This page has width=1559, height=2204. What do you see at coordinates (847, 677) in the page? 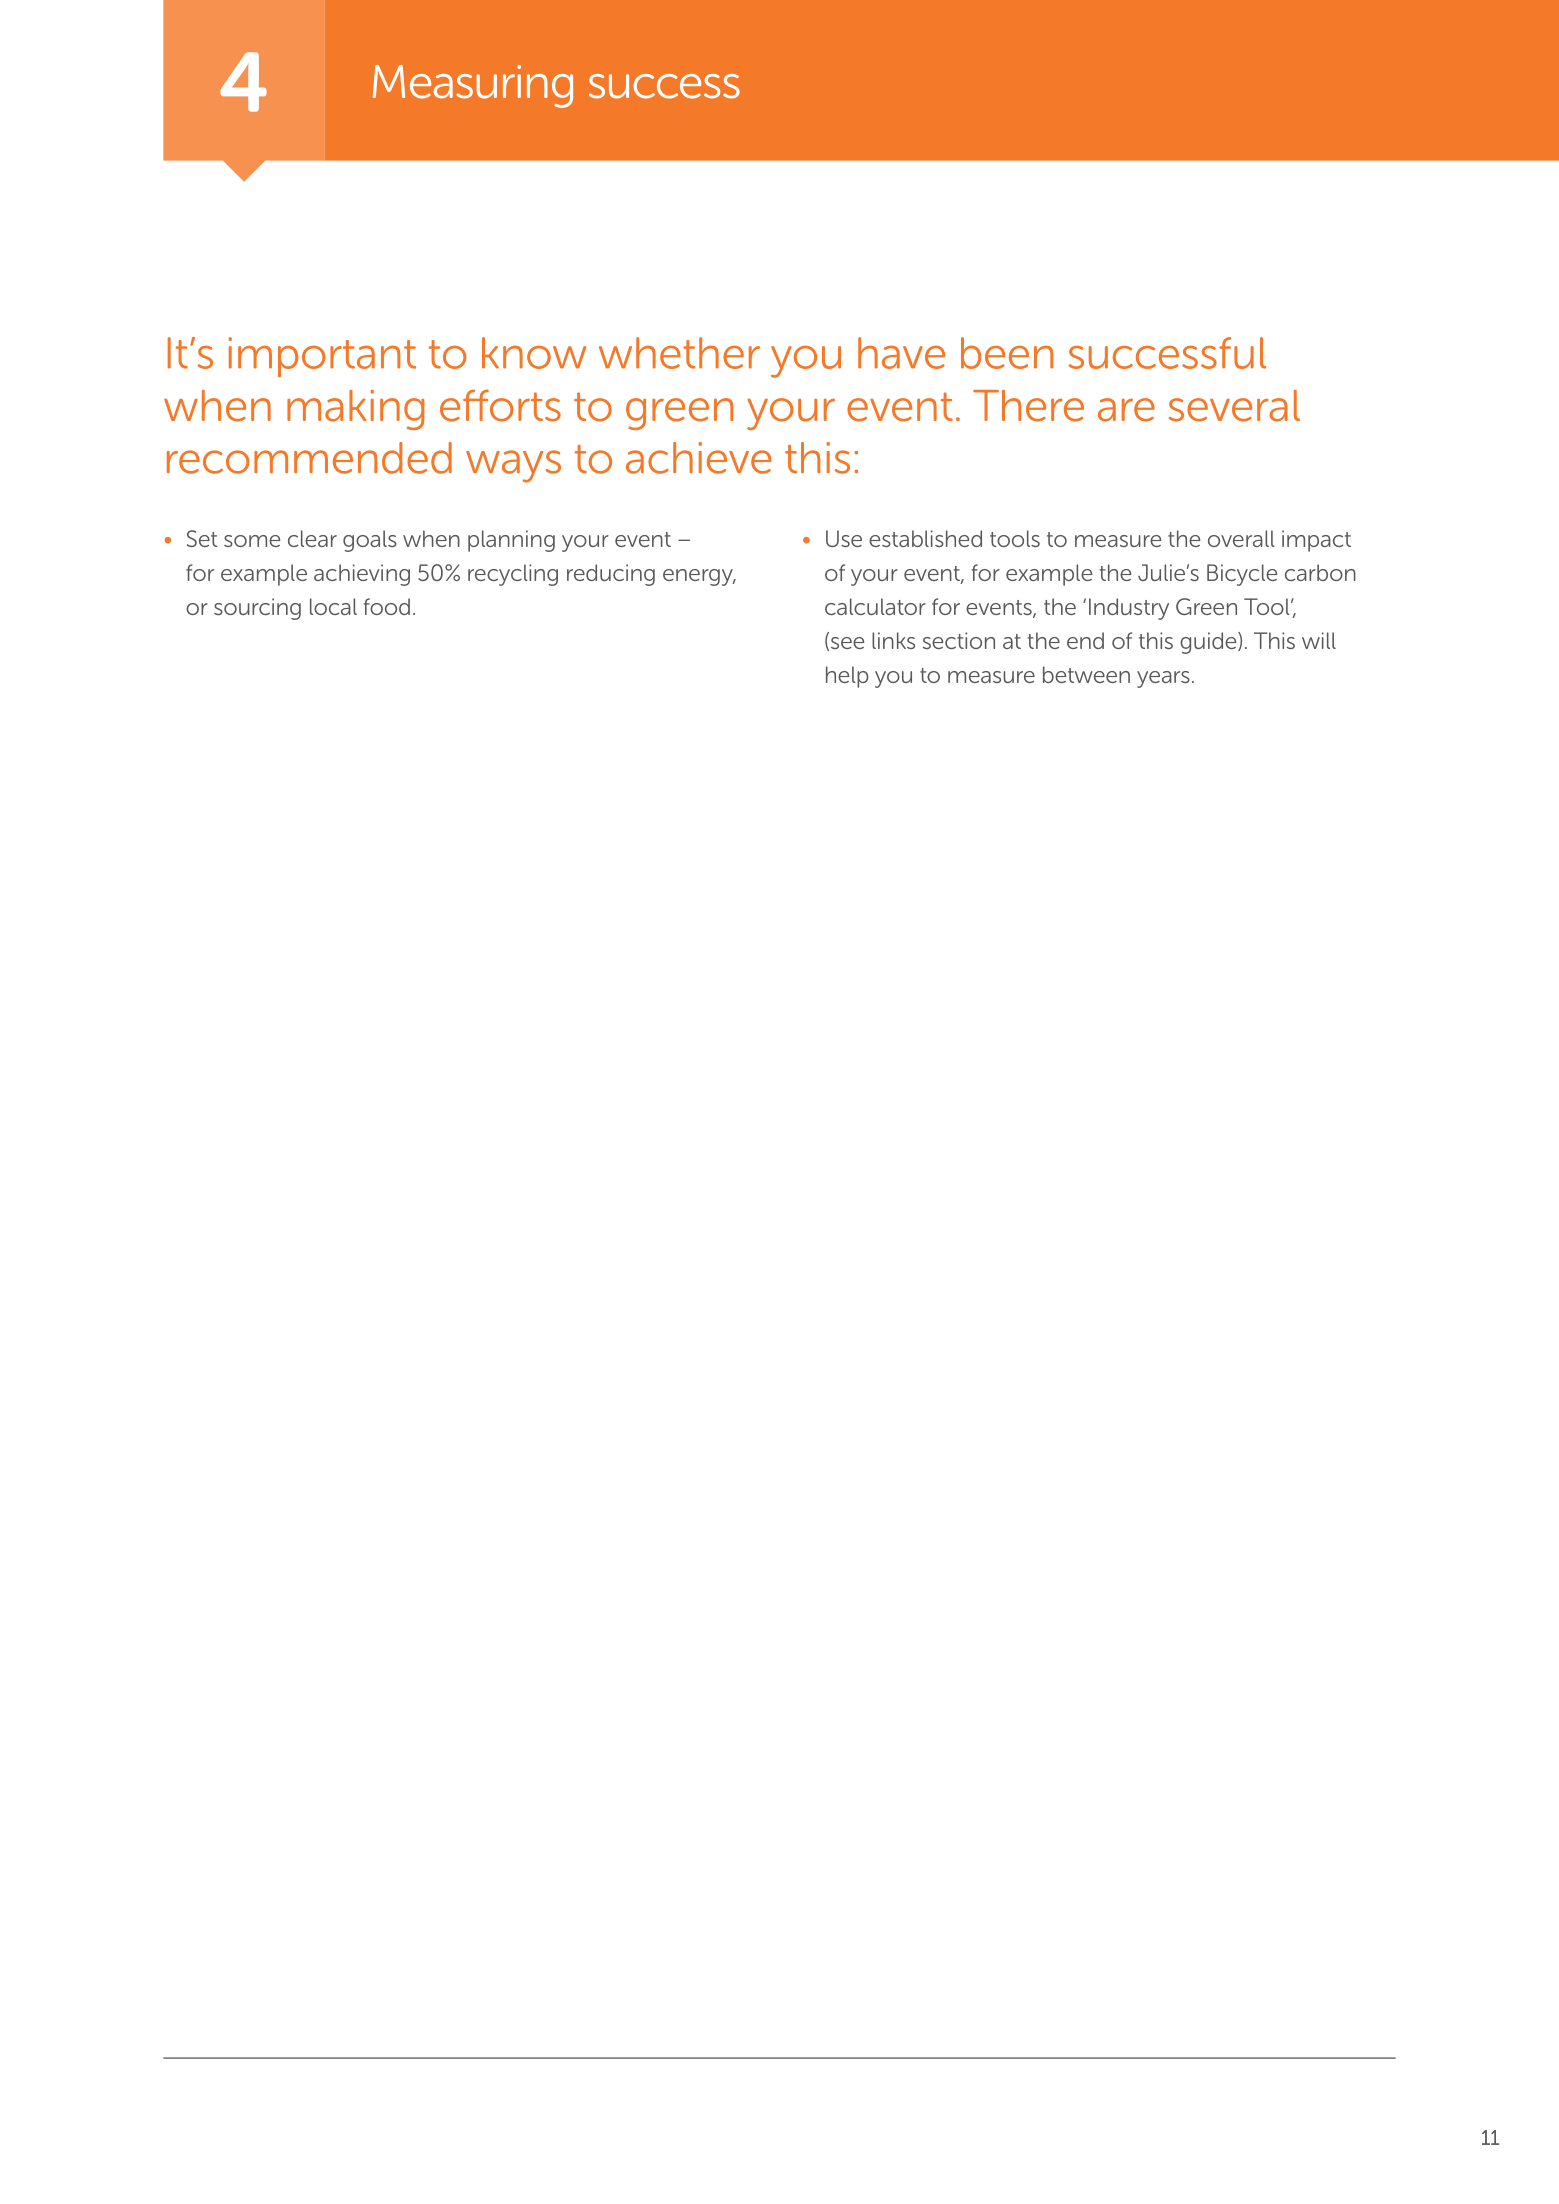
I see `help` at bounding box center [847, 677].
